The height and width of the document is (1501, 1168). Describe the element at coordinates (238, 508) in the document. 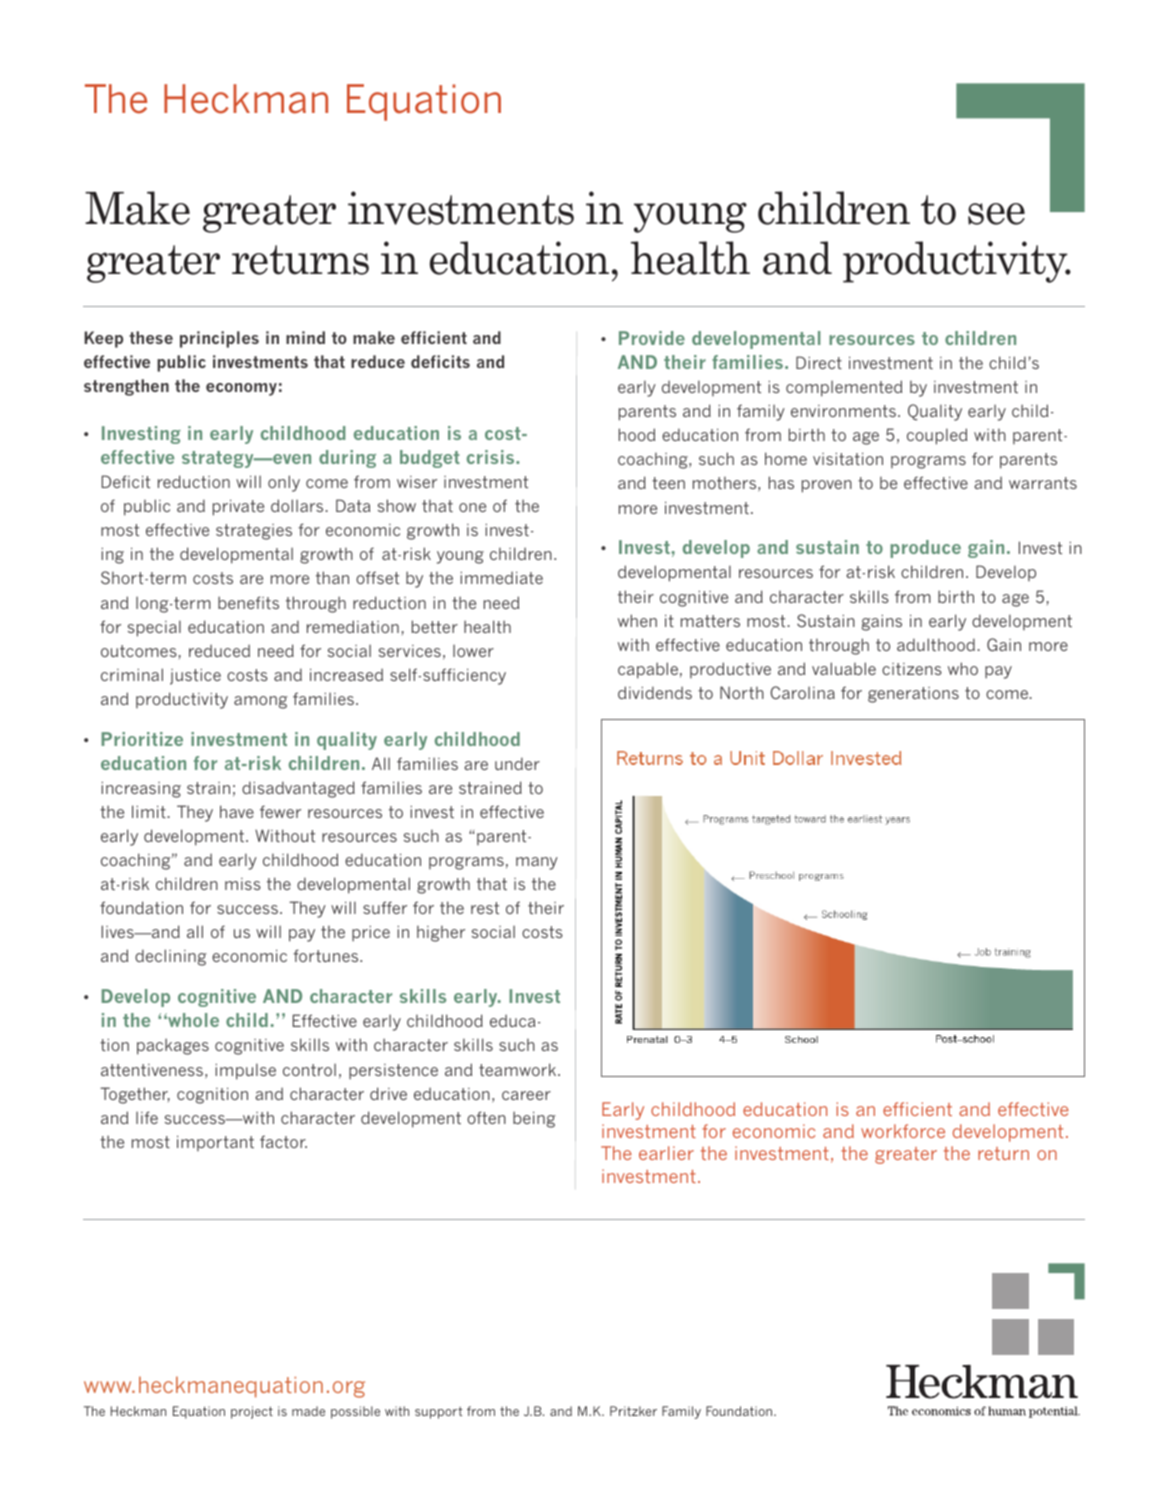

I see `private` at that location.
